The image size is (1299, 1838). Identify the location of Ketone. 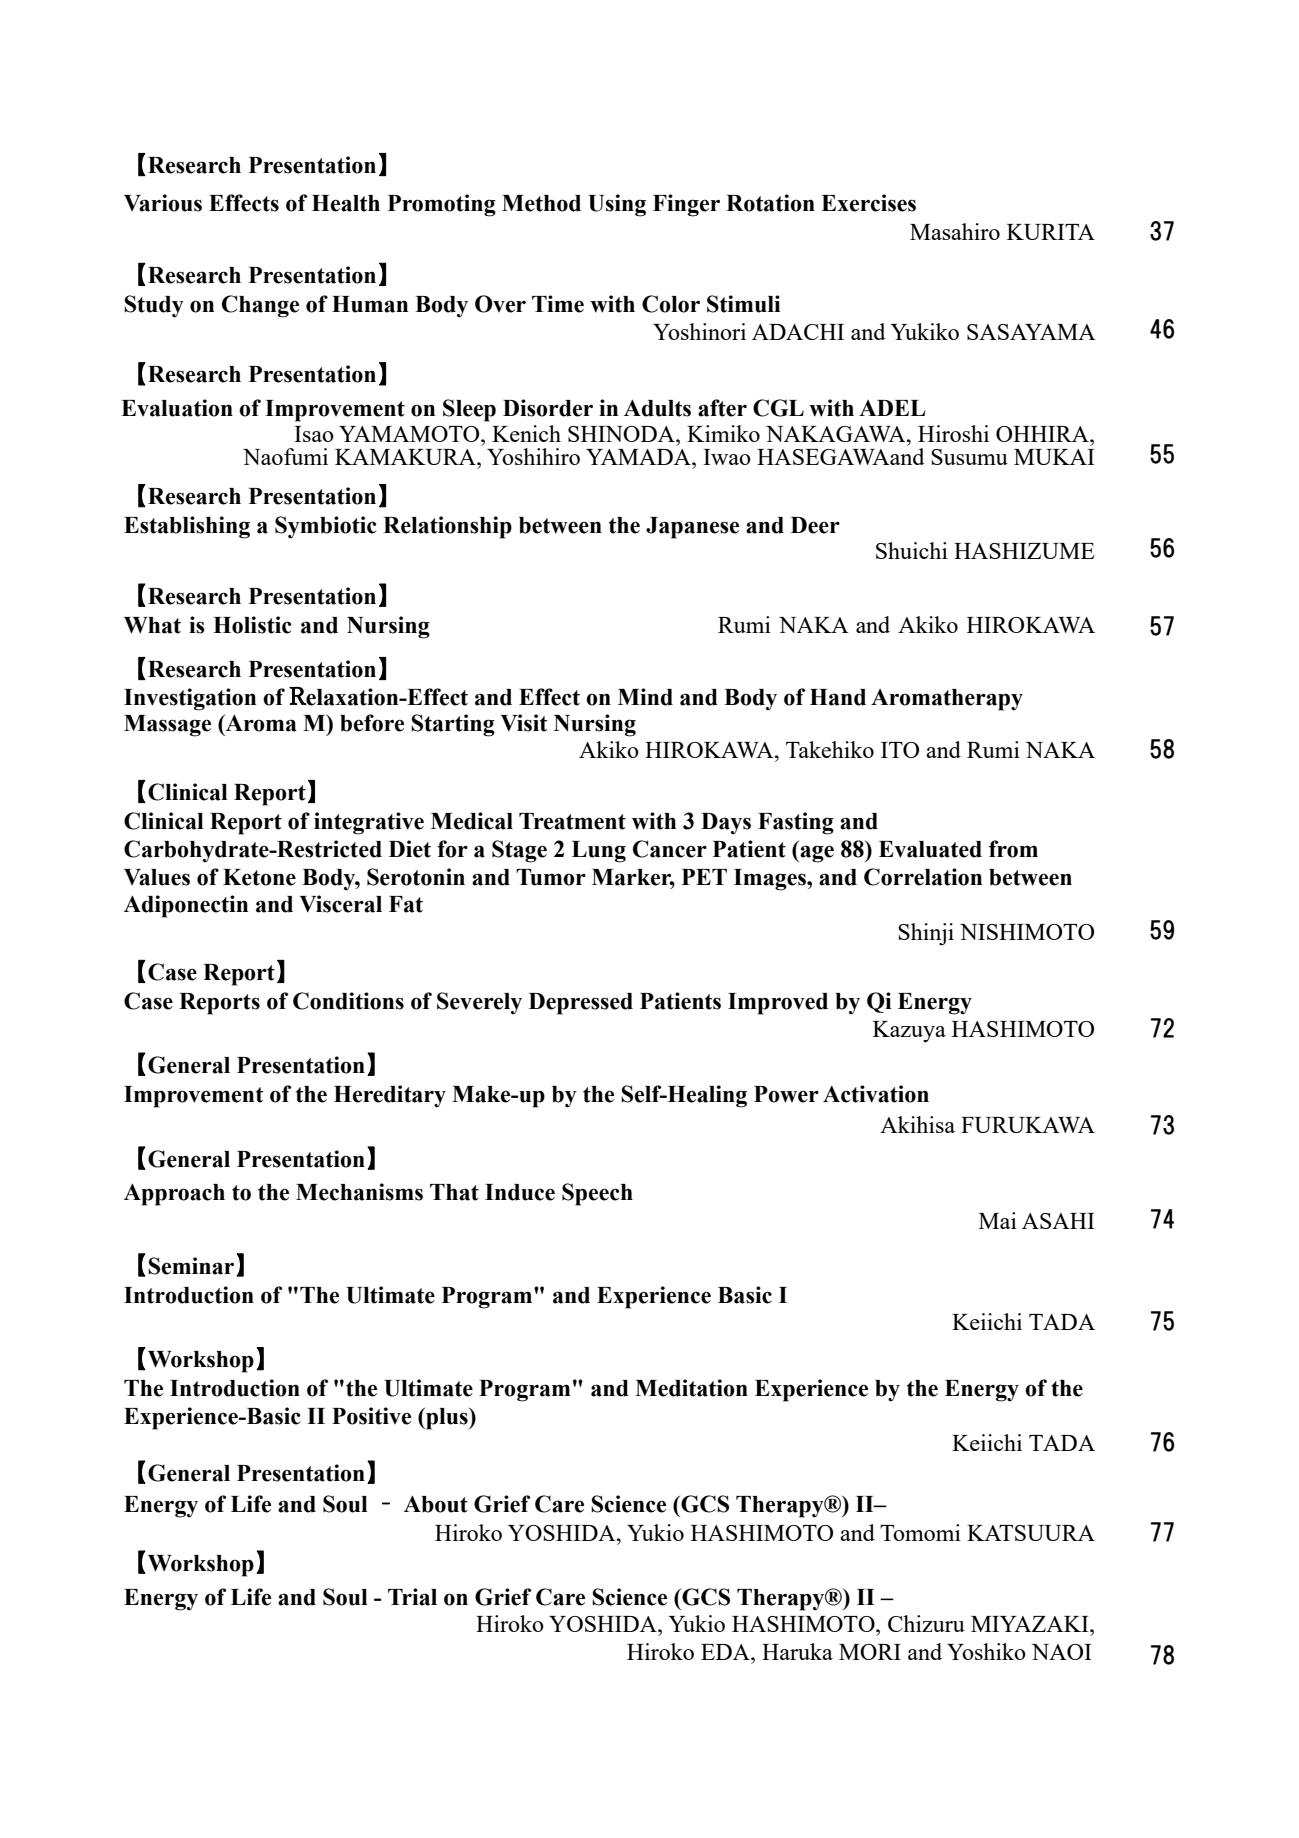
(259, 877).
